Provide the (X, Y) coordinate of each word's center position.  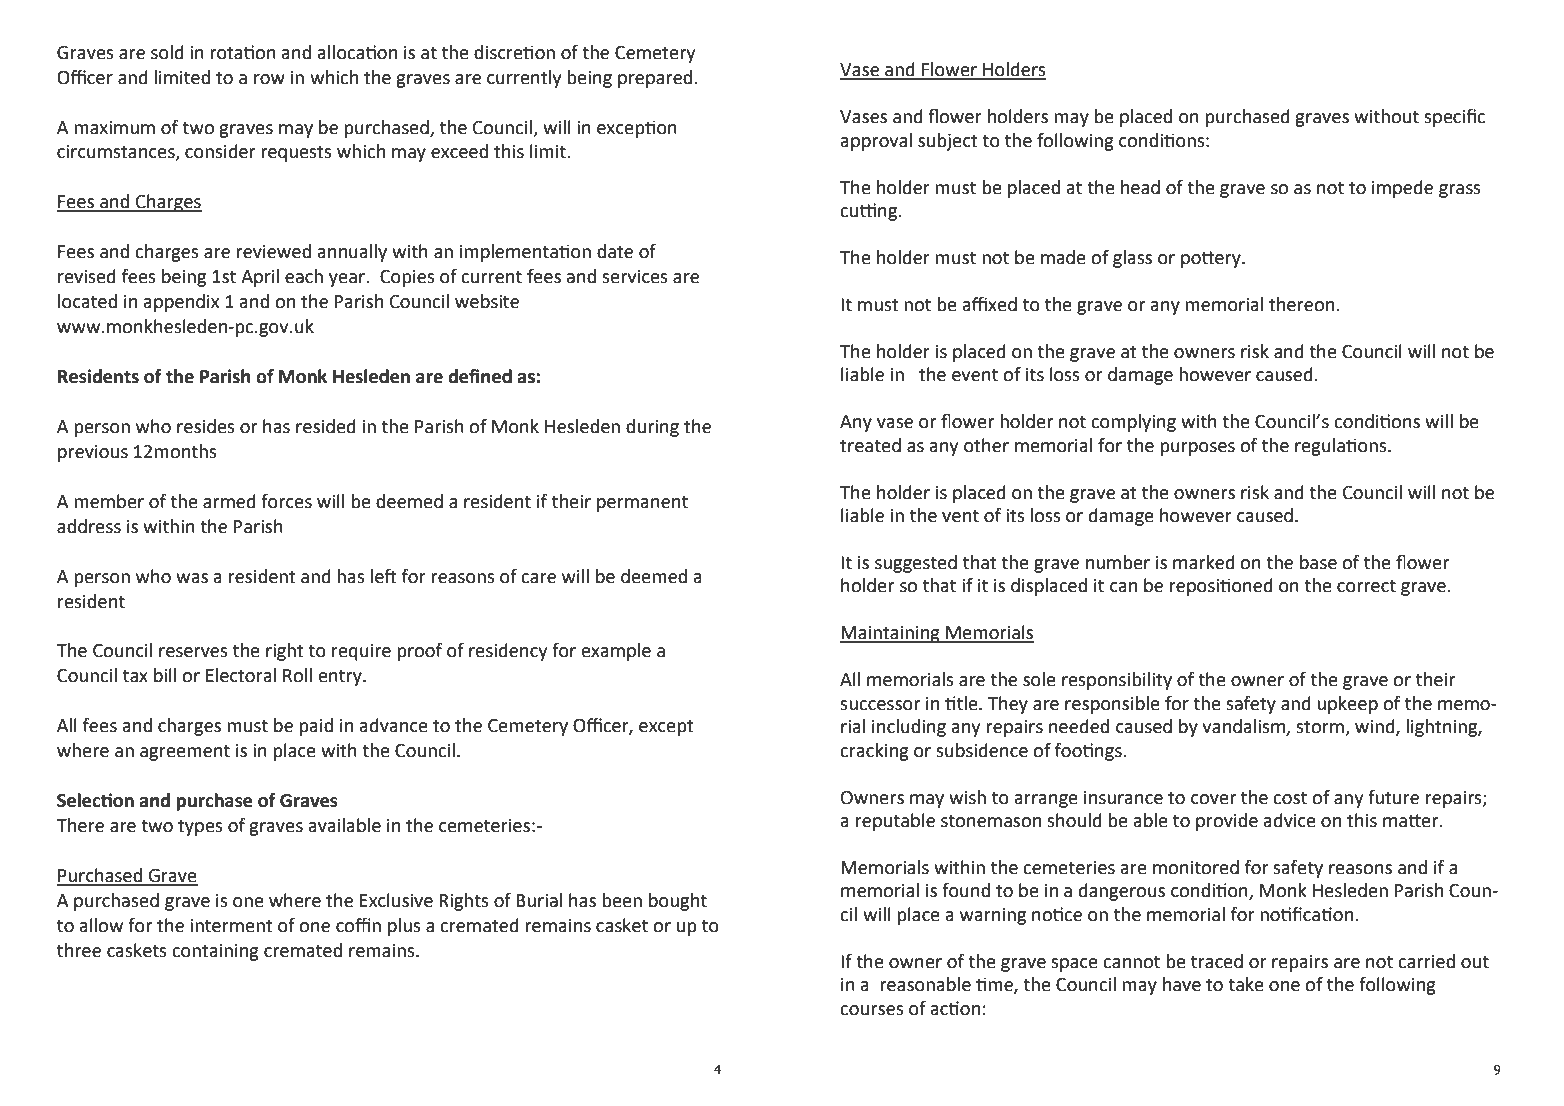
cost (1290, 798)
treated (870, 445)
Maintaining (891, 634)
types (200, 828)
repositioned (1221, 587)
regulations (1342, 447)
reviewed (273, 251)
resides (206, 426)
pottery (1212, 259)
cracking (874, 752)
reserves (193, 652)
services (635, 277)
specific (1454, 118)
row (269, 79)
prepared (655, 79)
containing (215, 952)
